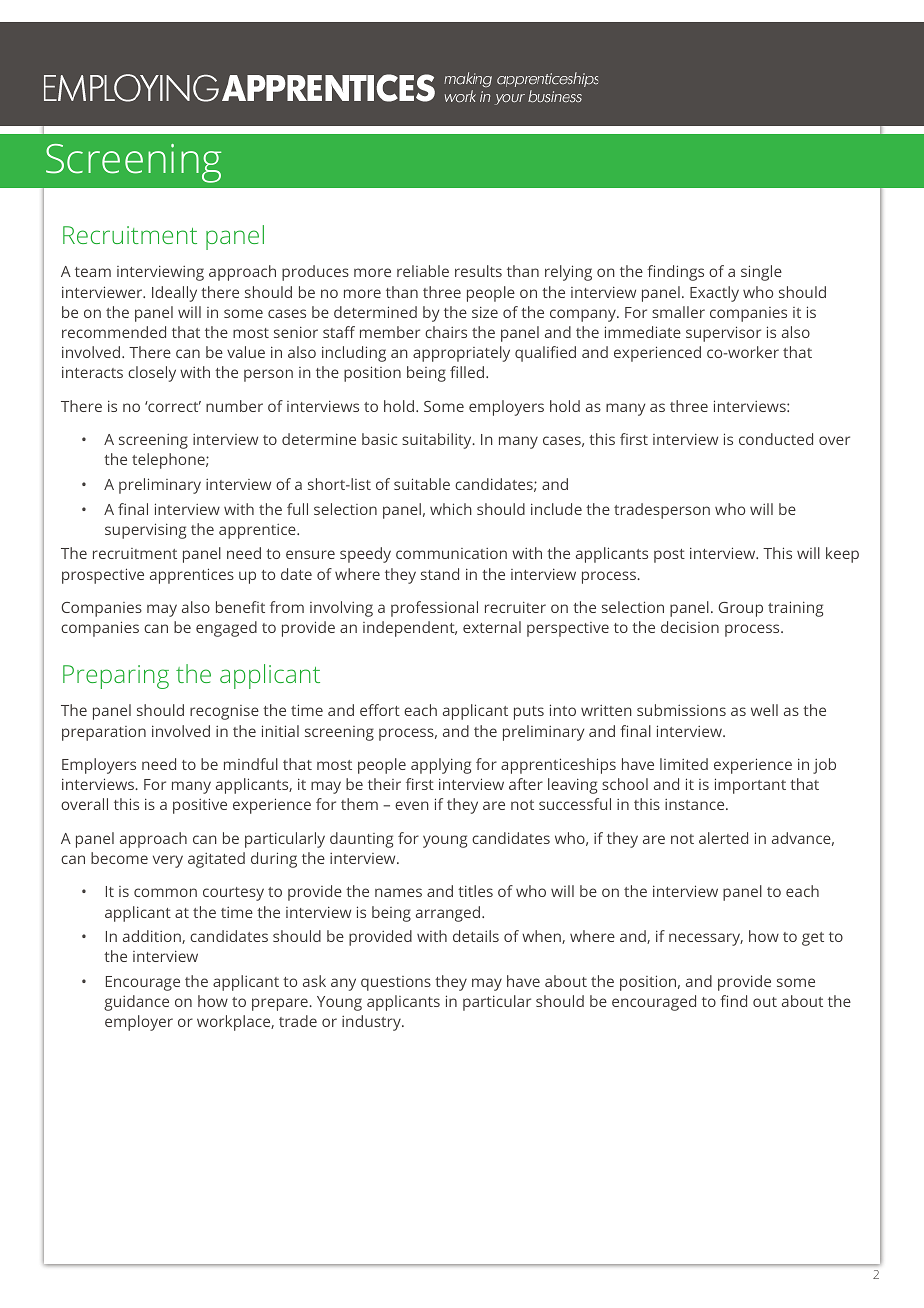  What do you see at coordinates (440, 574) in the document?
I see `stand` at bounding box center [440, 574].
